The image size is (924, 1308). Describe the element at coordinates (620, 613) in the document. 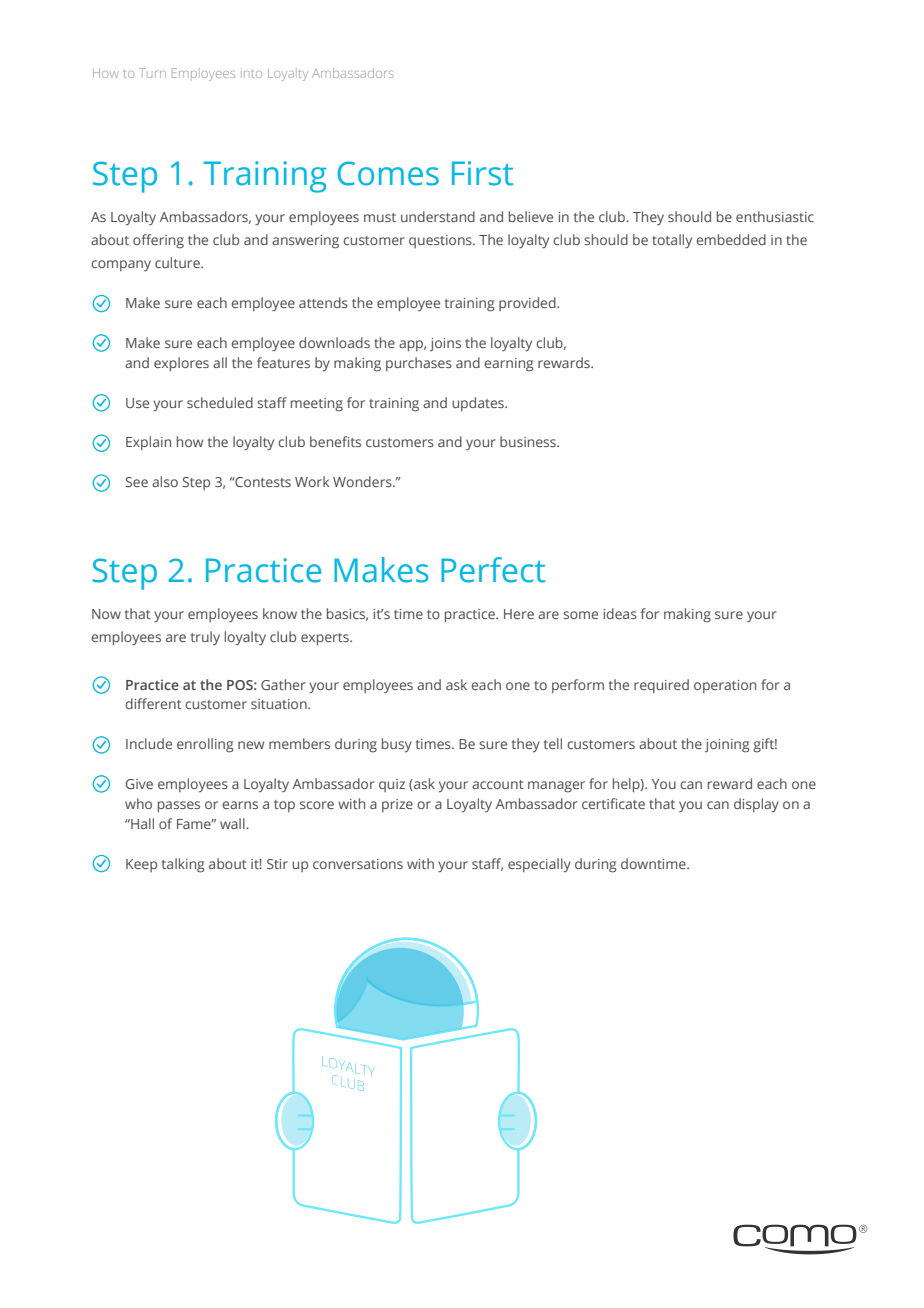

I see `ideas` at that location.
